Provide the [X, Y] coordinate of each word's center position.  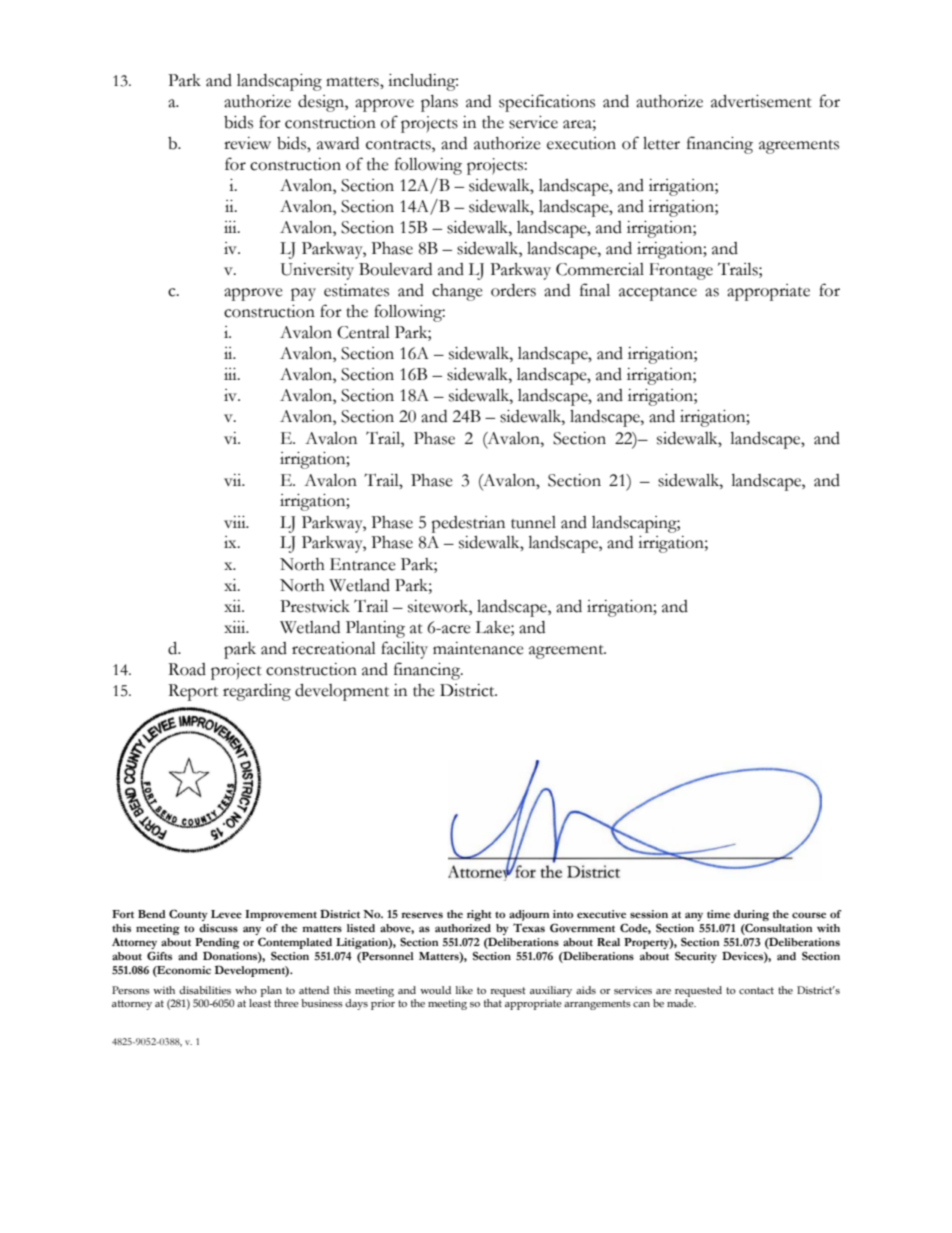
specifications [547, 103]
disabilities [205, 990]
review [247, 143]
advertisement [761, 101]
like [464, 990]
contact [756, 990]
